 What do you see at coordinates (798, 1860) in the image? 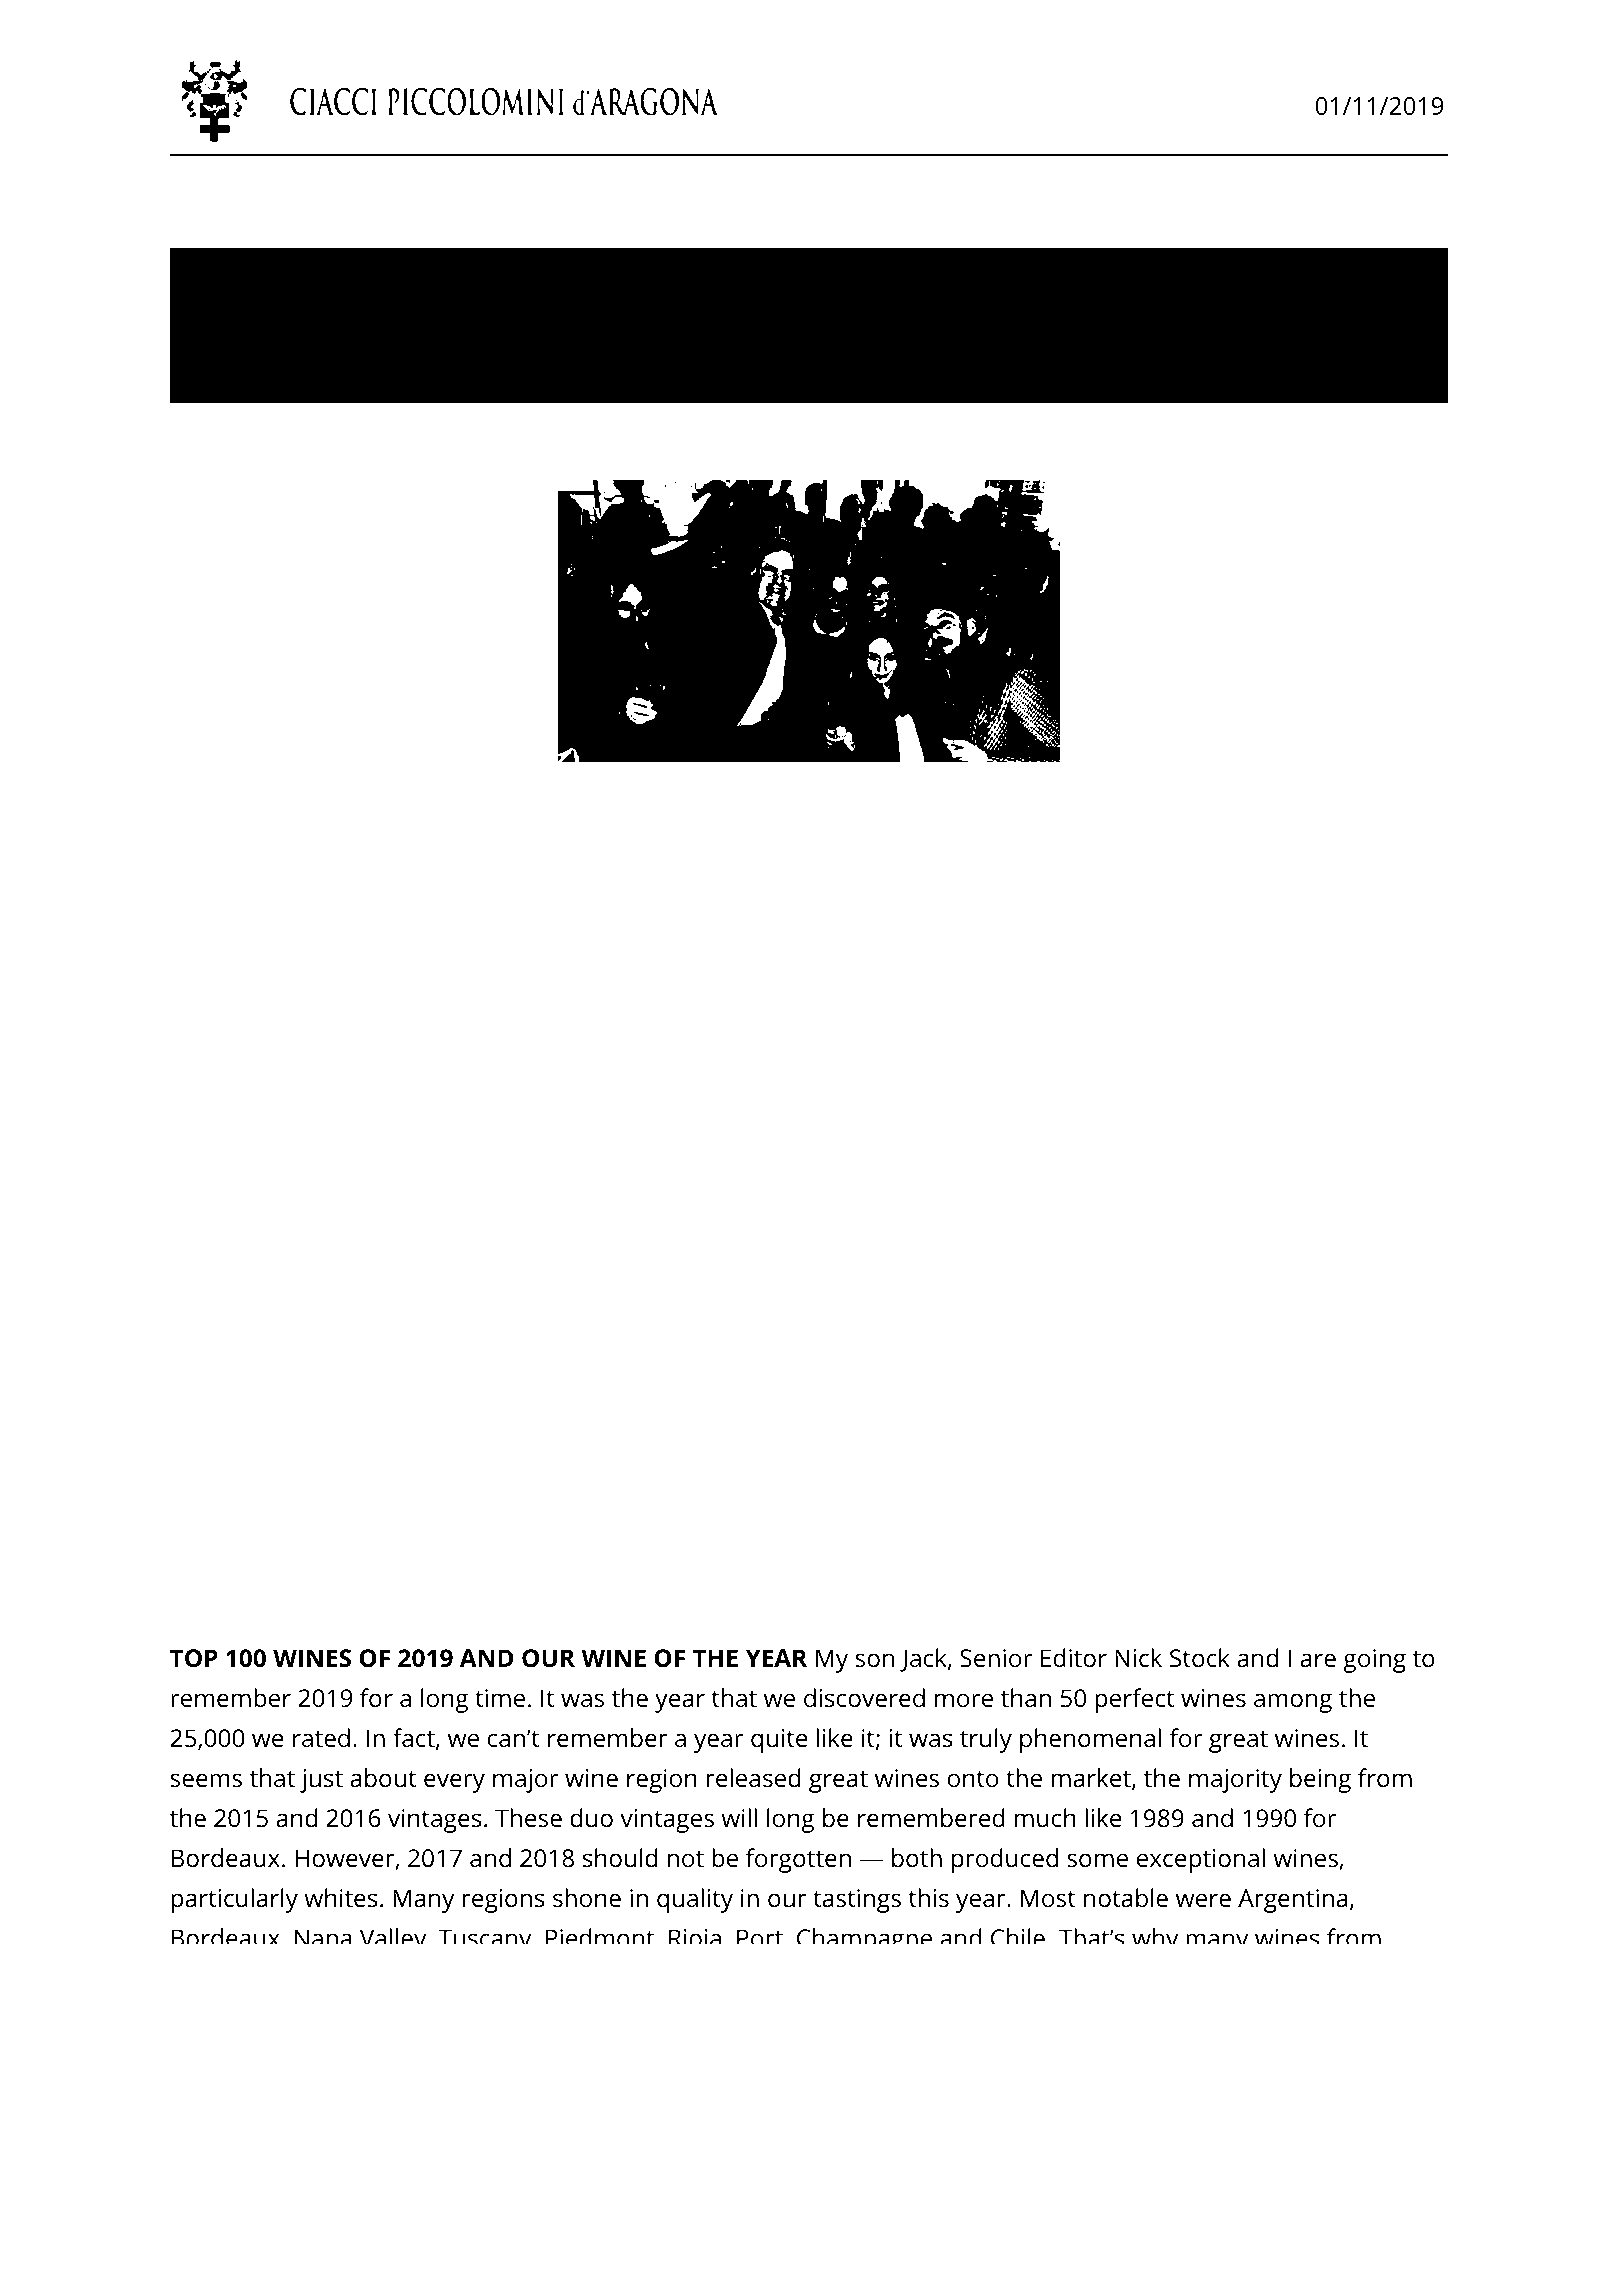
I see `forgotten` at bounding box center [798, 1860].
